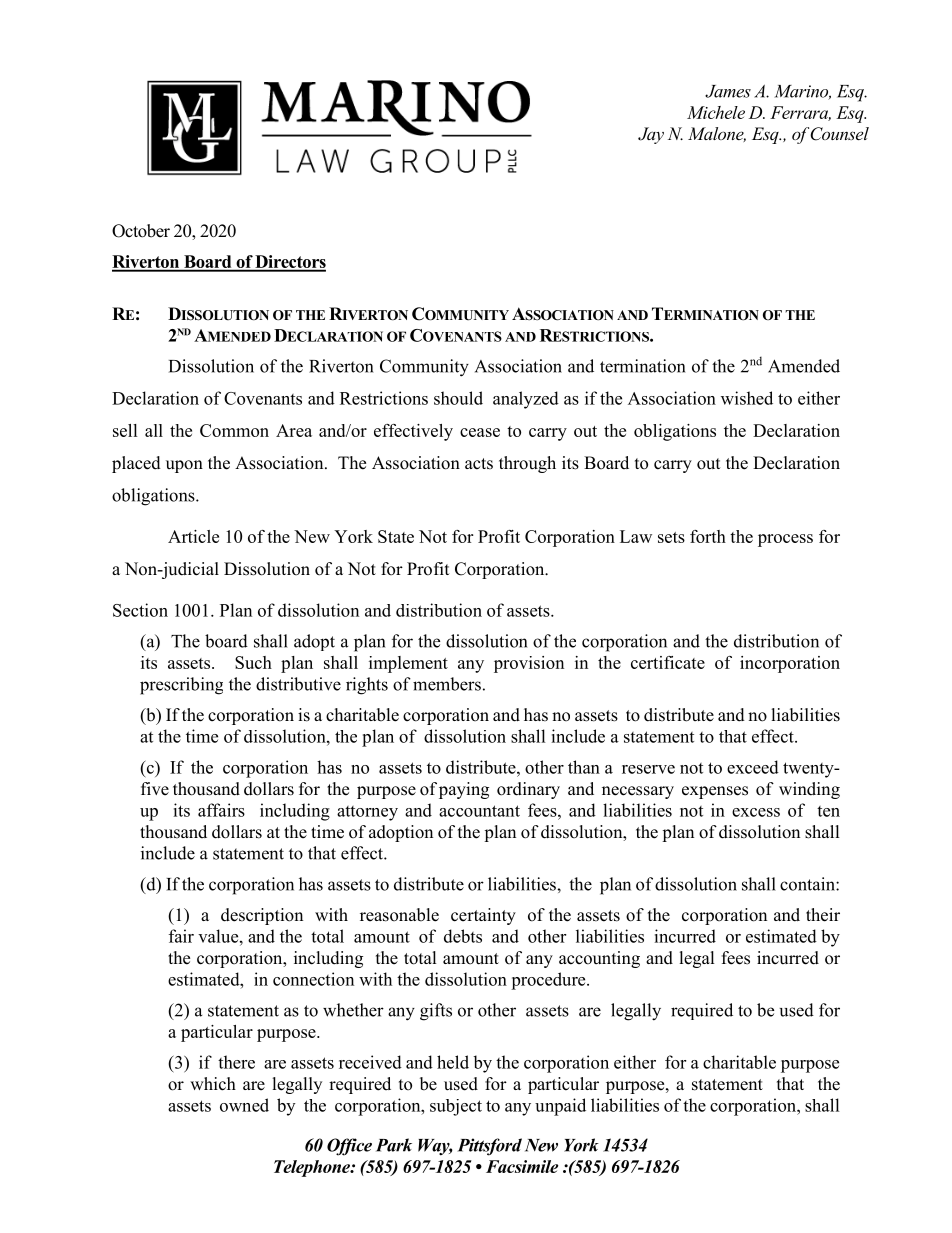  I want to click on Michele, so click(716, 112).
